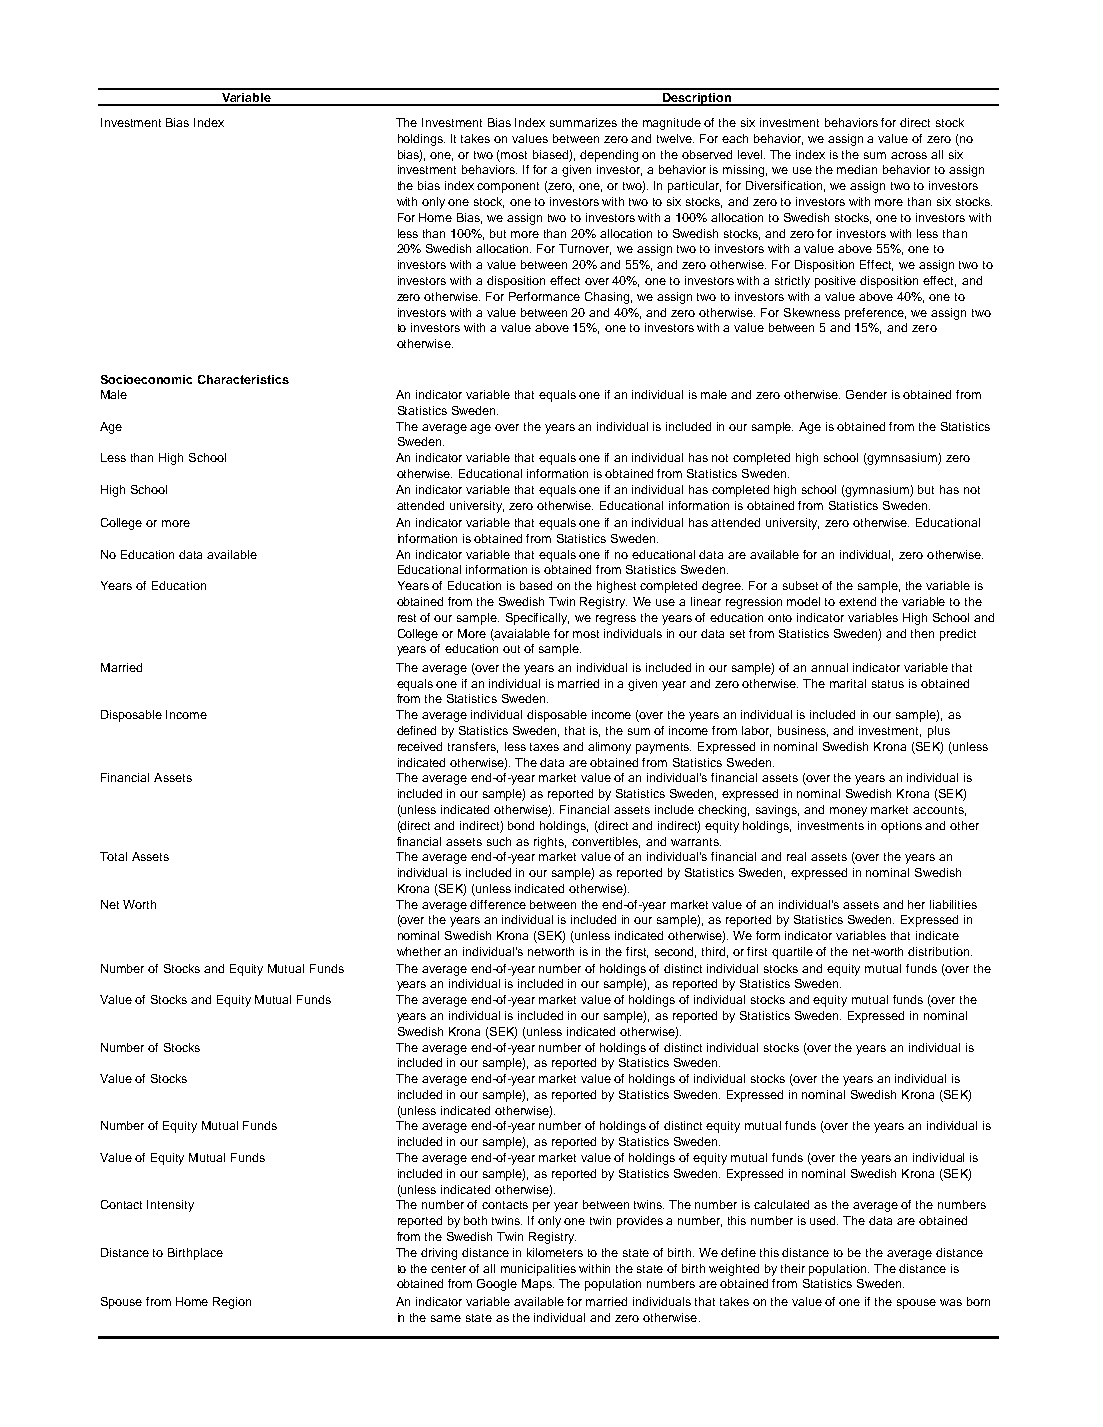  I want to click on taxes, so click(544, 747).
